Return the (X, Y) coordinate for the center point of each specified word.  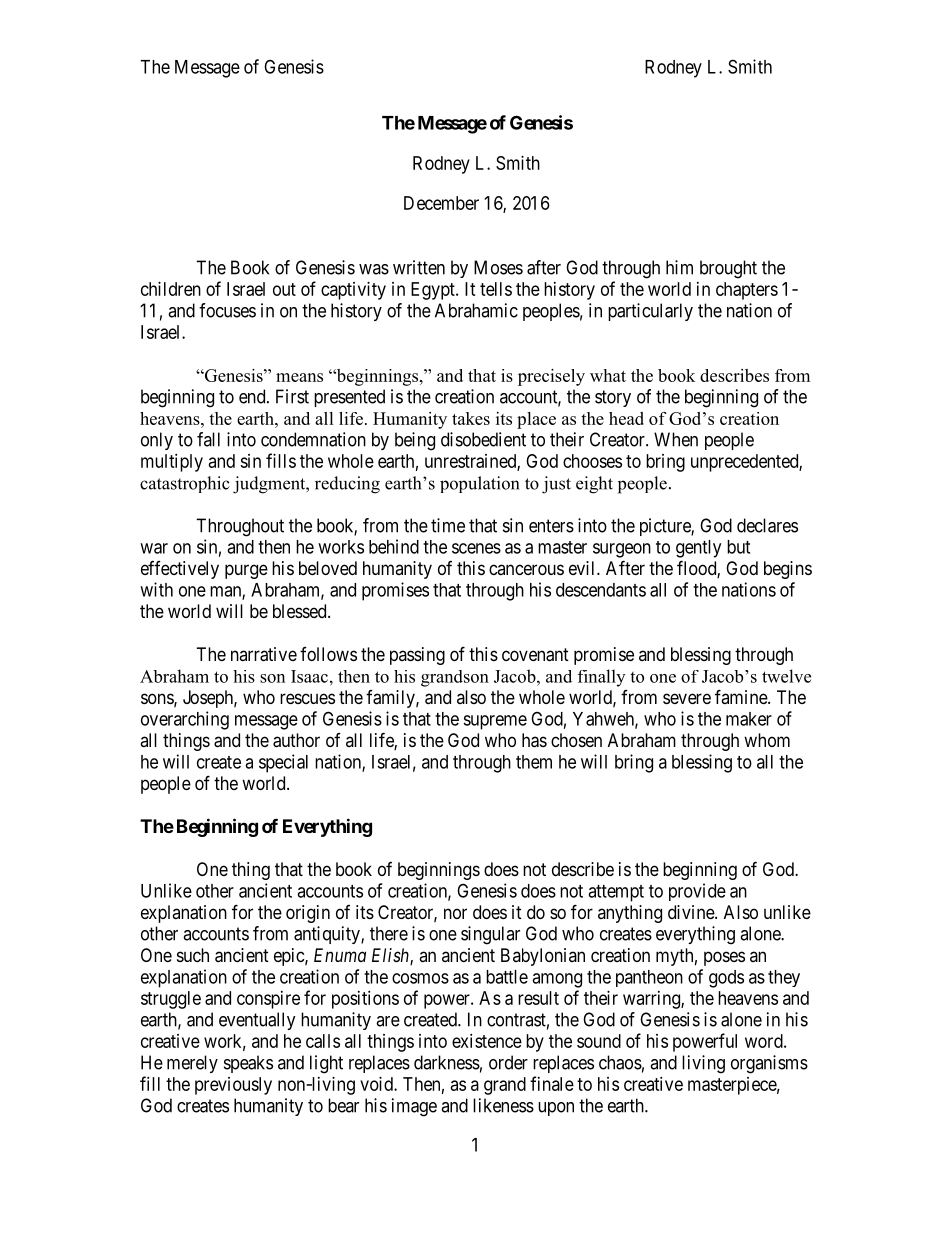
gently (698, 549)
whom (767, 740)
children (171, 289)
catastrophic (185, 484)
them (534, 762)
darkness (447, 1062)
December (441, 203)
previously (233, 1086)
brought (728, 269)
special (283, 763)
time (448, 525)
